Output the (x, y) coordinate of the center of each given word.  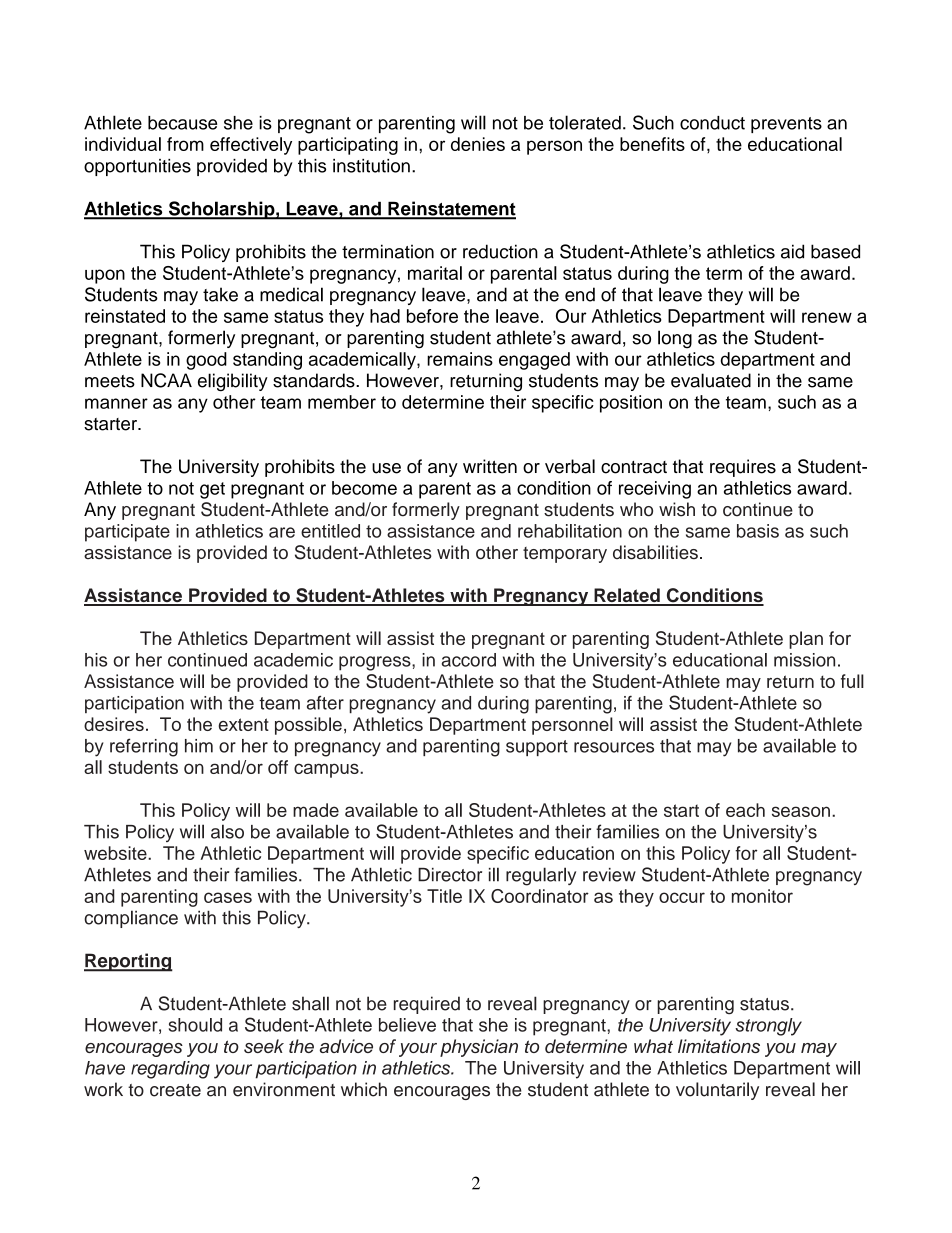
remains (460, 359)
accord (469, 660)
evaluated (711, 380)
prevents (786, 125)
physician (479, 1048)
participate (127, 533)
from (185, 144)
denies (478, 144)
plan (806, 640)
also (227, 831)
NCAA (166, 380)
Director (450, 875)
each (745, 810)
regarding (170, 1070)
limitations (719, 1046)
